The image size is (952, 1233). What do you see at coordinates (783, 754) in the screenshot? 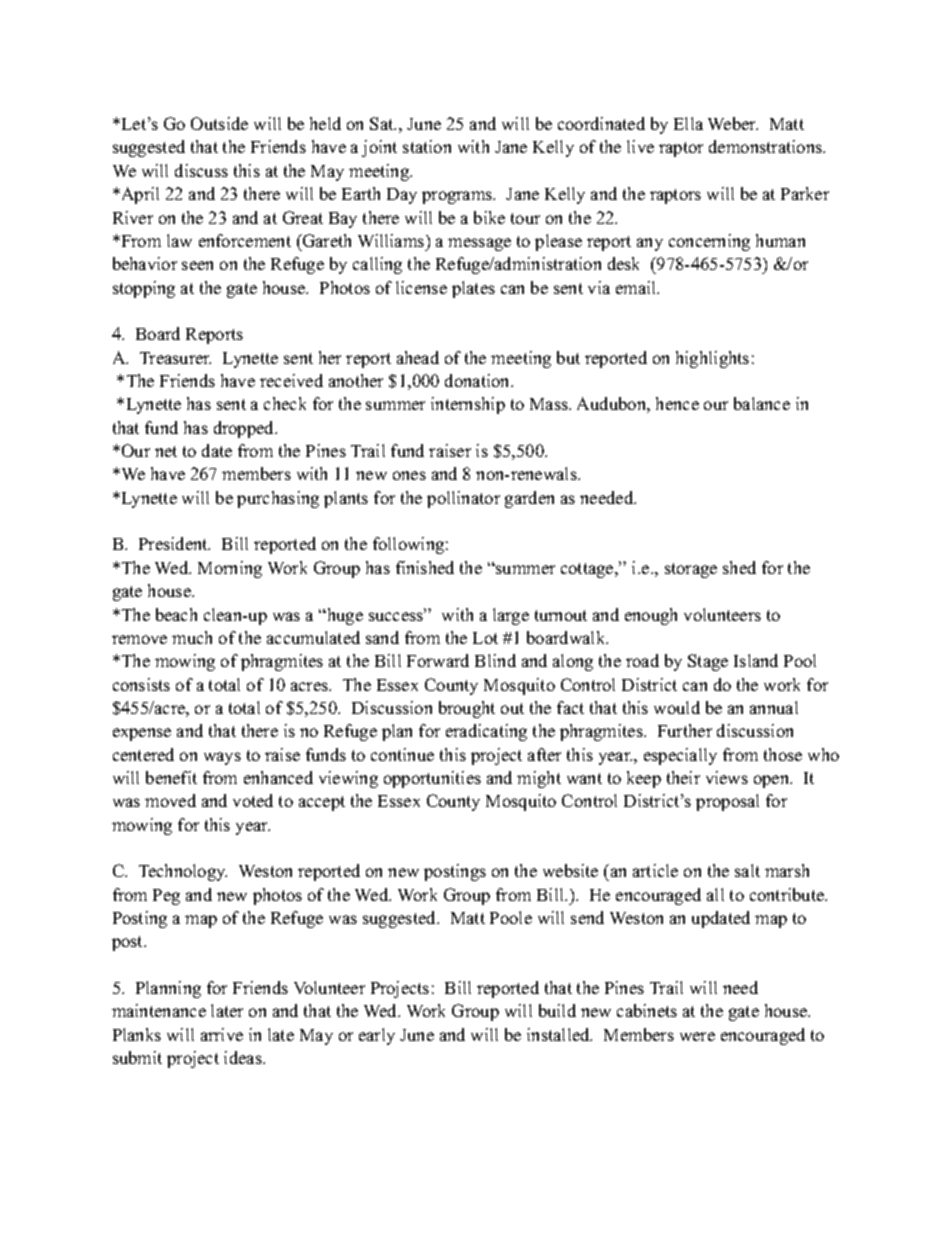
I see `those` at bounding box center [783, 754].
